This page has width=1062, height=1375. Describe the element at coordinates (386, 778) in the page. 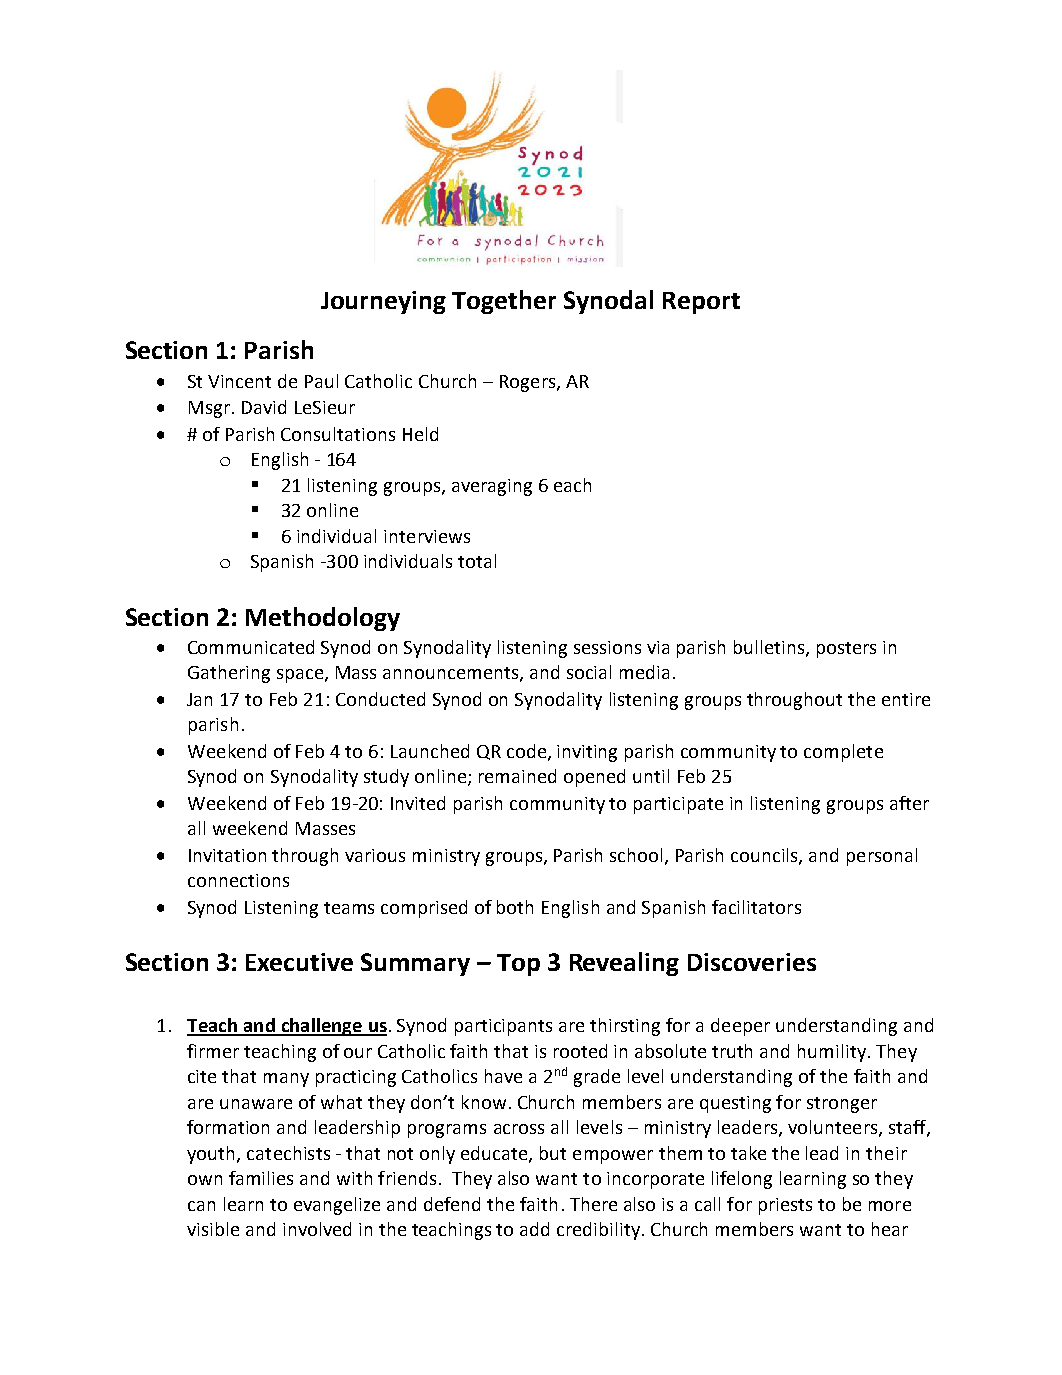

I see `study` at that location.
